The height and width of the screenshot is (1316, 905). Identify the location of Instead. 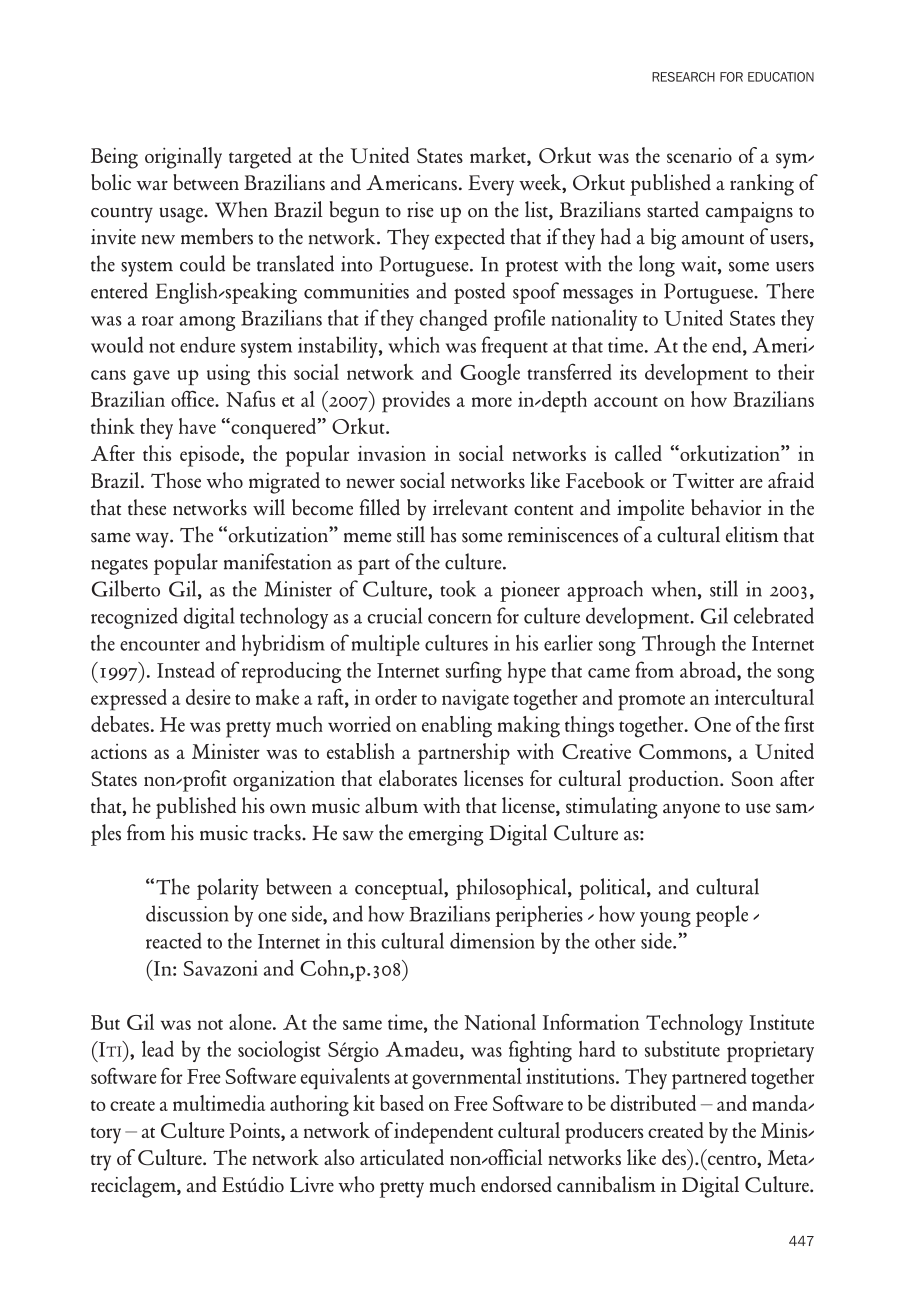
(186, 670).
